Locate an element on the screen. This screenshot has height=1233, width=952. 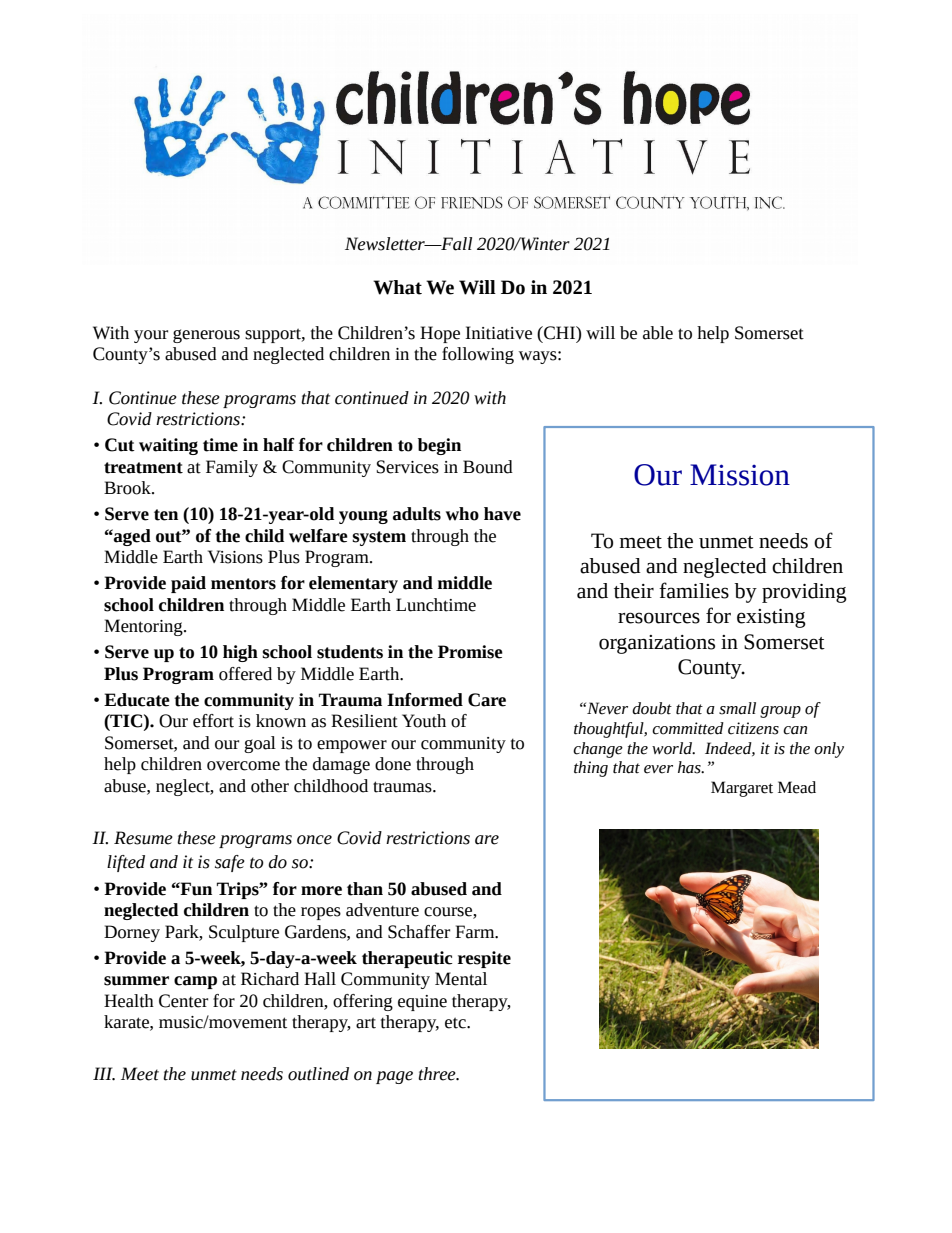
Margaret is located at coordinates (742, 789).
